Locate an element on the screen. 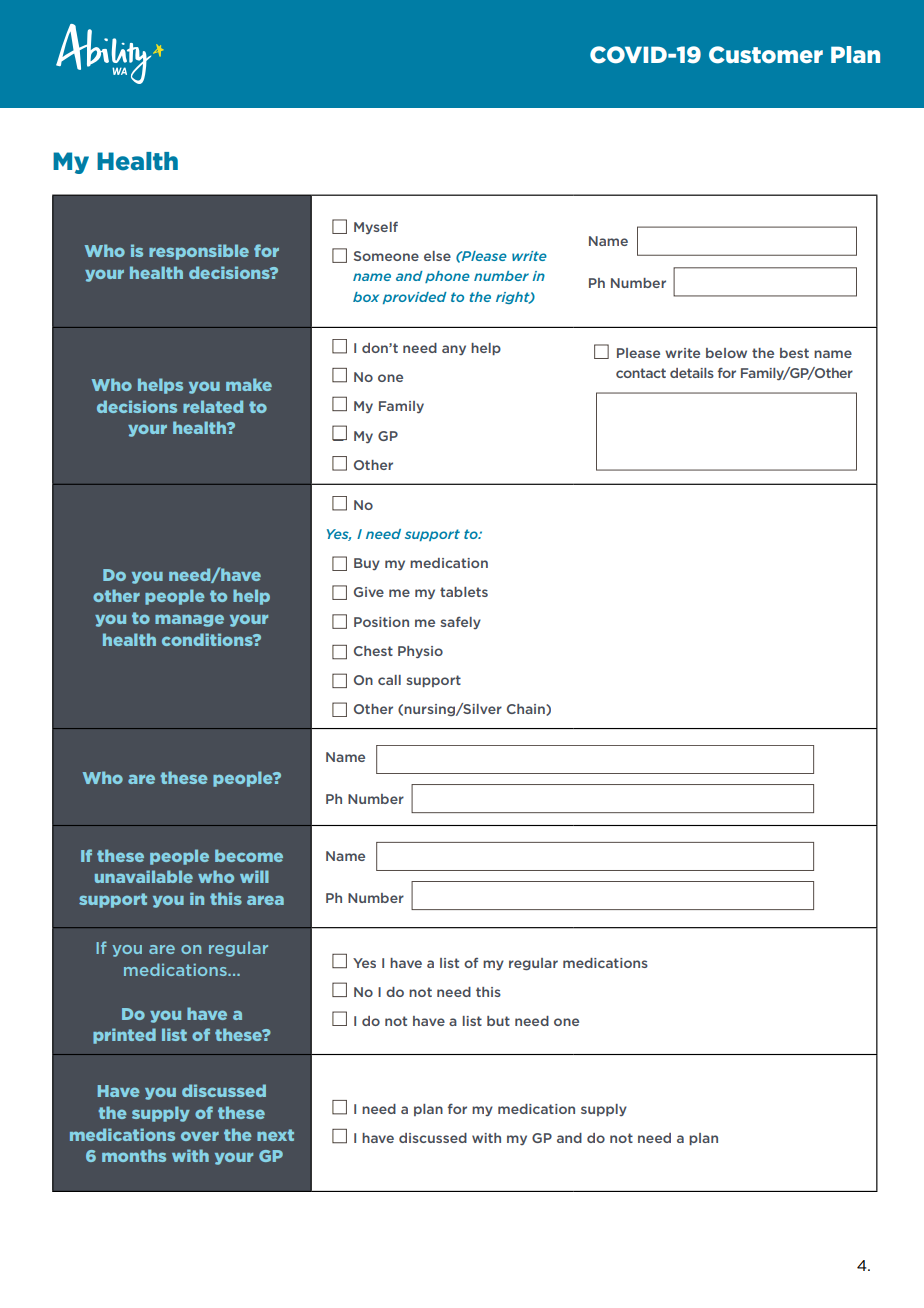  Physio is located at coordinates (420, 652).
